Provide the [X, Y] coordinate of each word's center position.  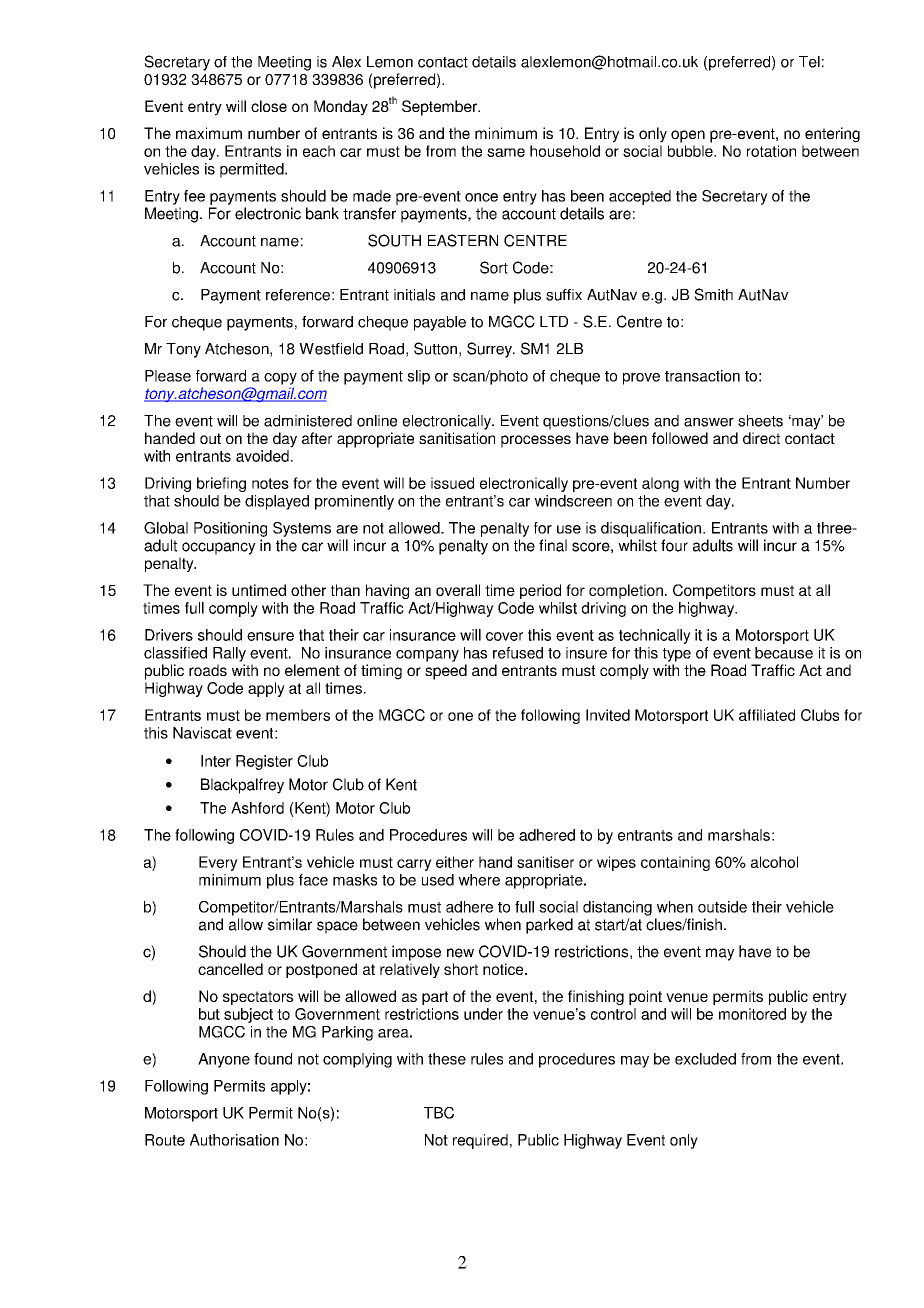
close [269, 106]
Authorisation [234, 1140]
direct [761, 438]
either [455, 862]
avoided [262, 456]
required [480, 1141]
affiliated [767, 715]
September [440, 108]
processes [536, 441]
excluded [705, 1059]
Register [264, 762]
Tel [809, 62]
